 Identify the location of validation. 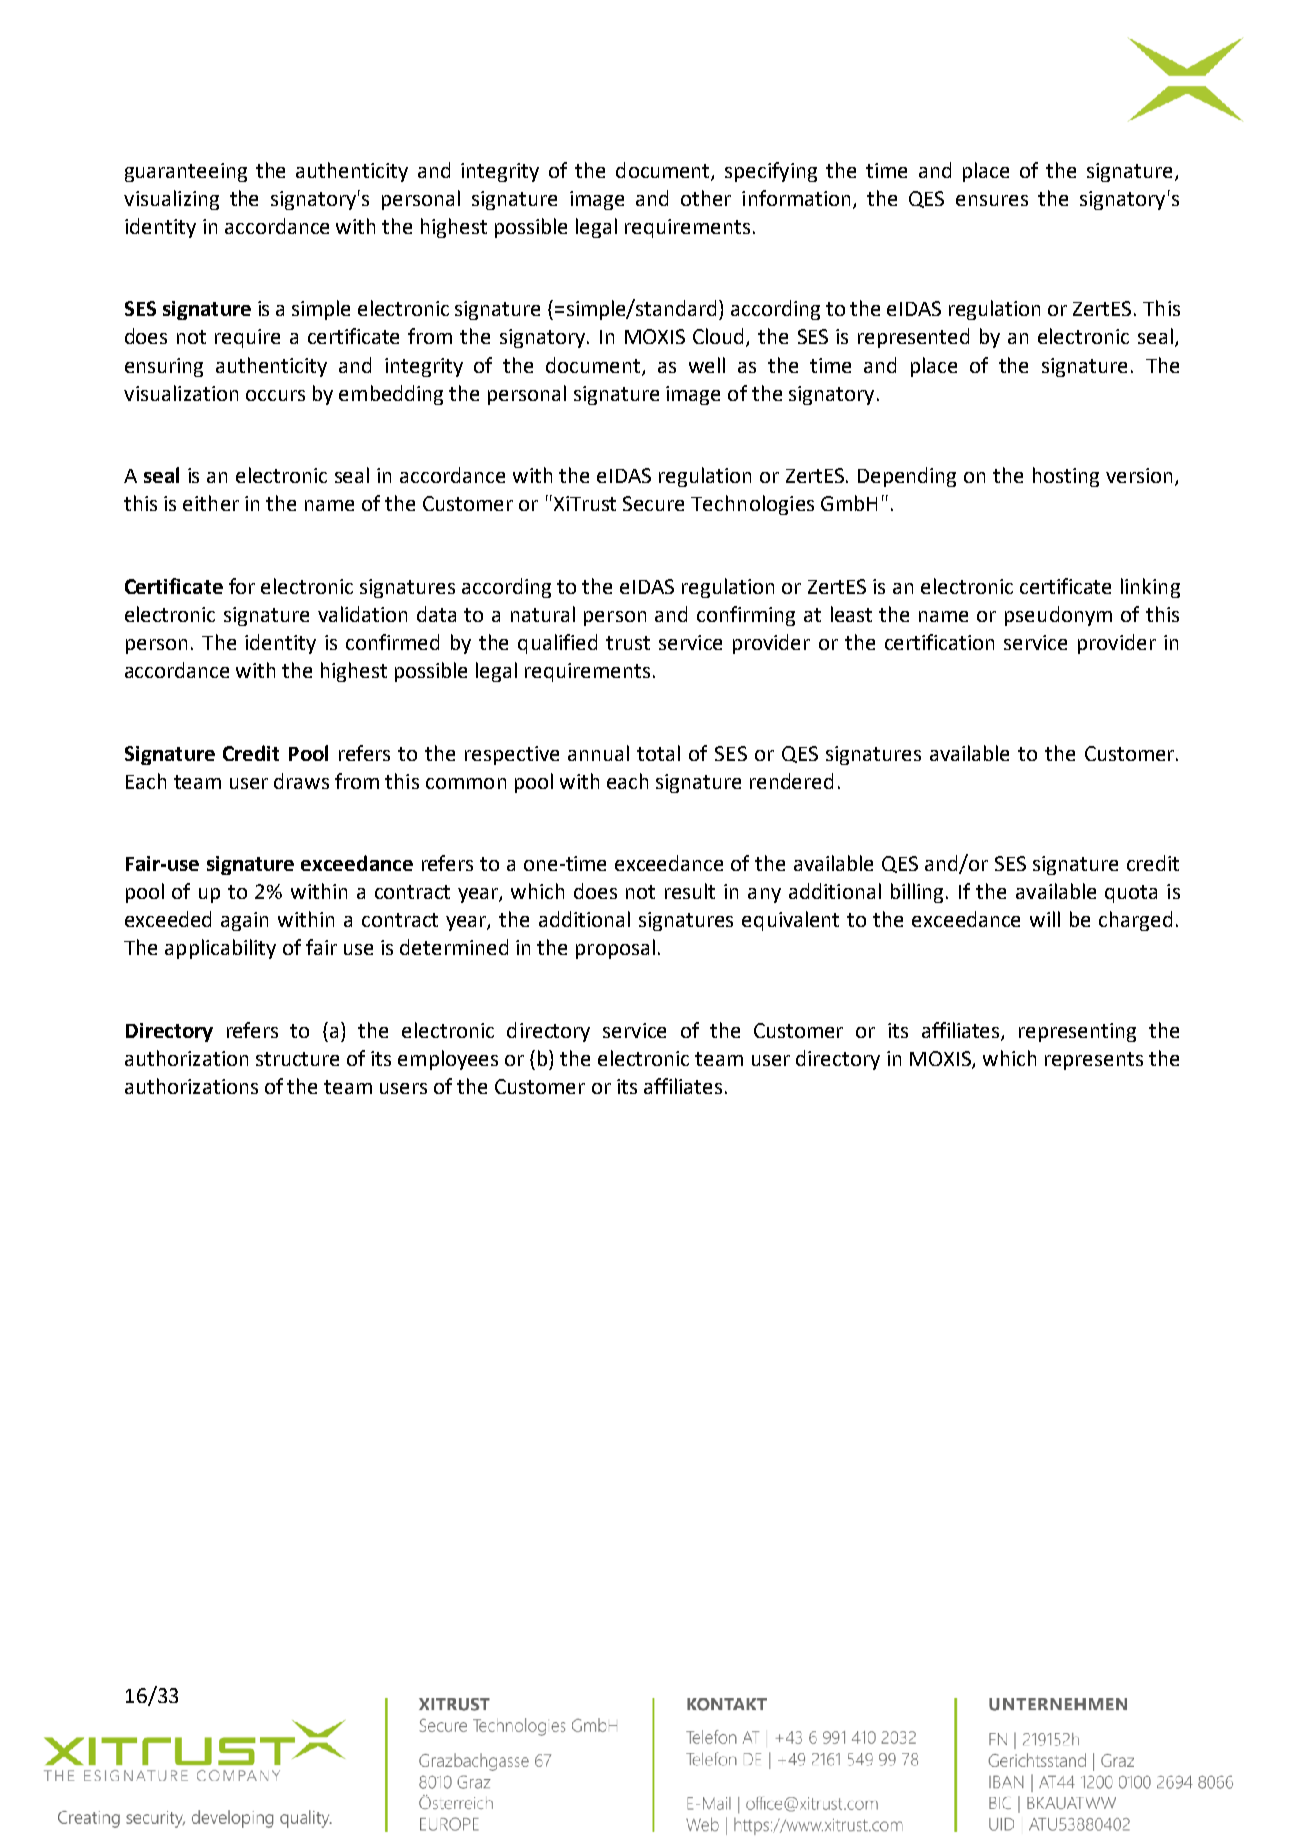
(362, 614).
